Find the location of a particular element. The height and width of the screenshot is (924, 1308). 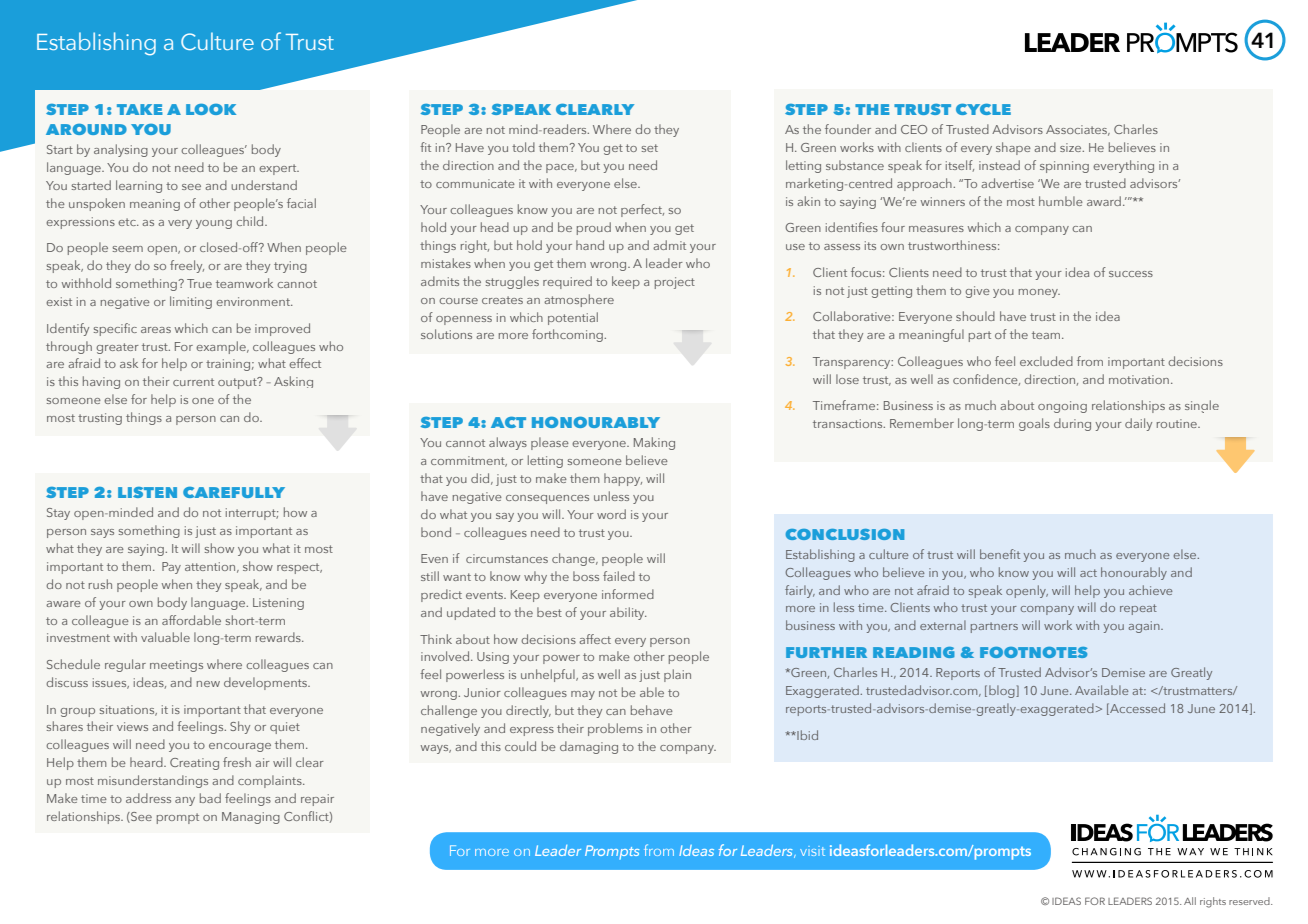

rewards is located at coordinates (279, 637).
